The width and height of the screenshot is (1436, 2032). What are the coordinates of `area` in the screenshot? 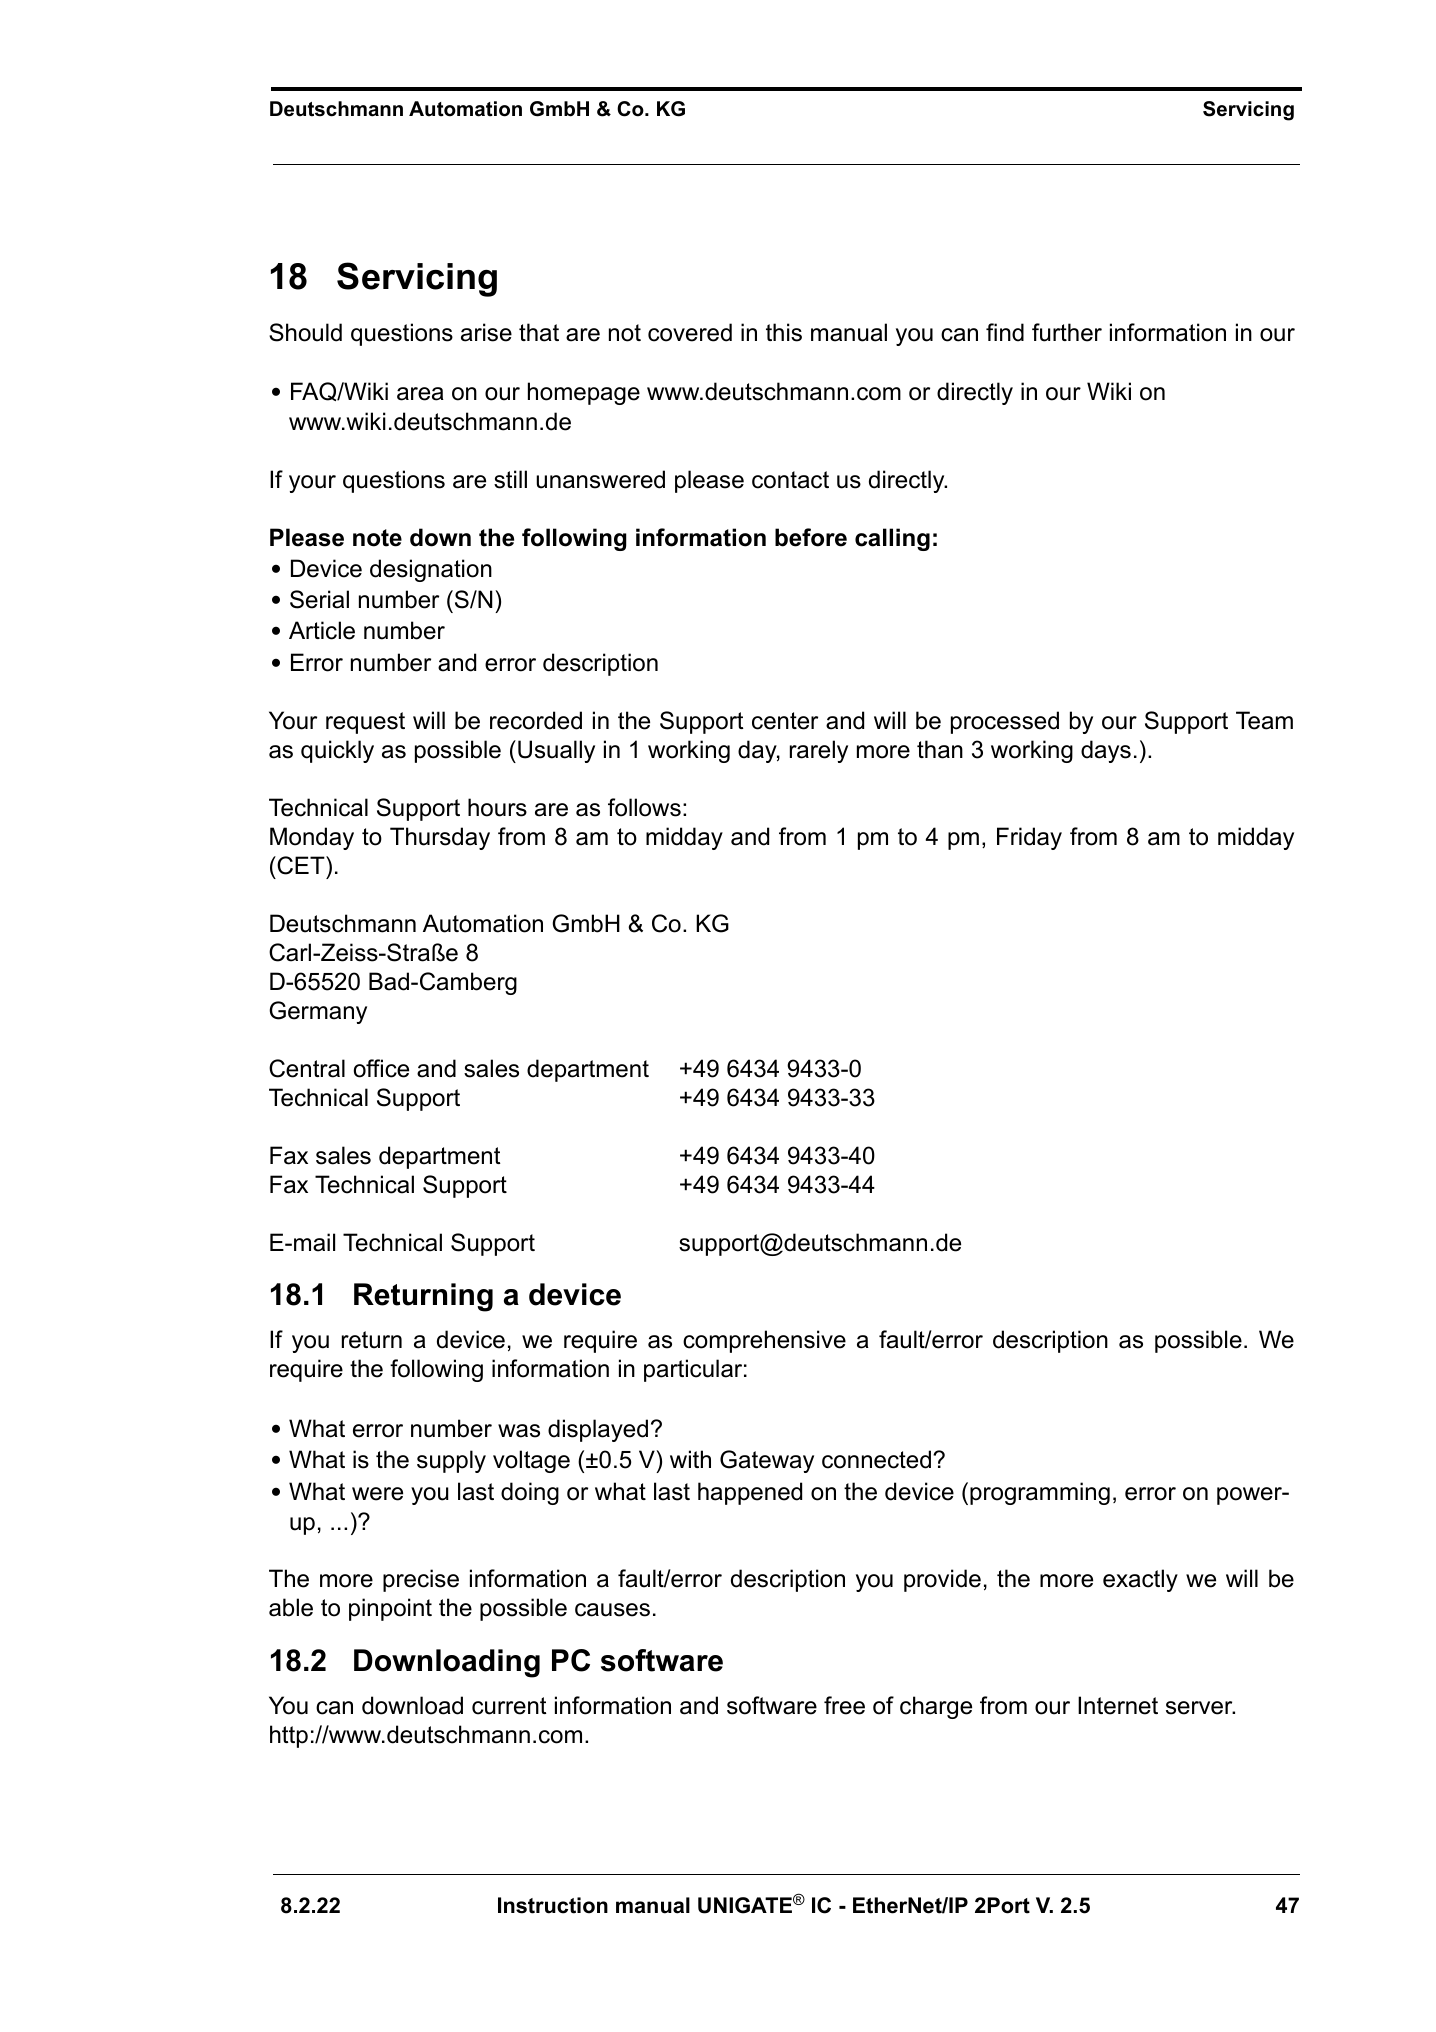 It's located at (420, 394).
